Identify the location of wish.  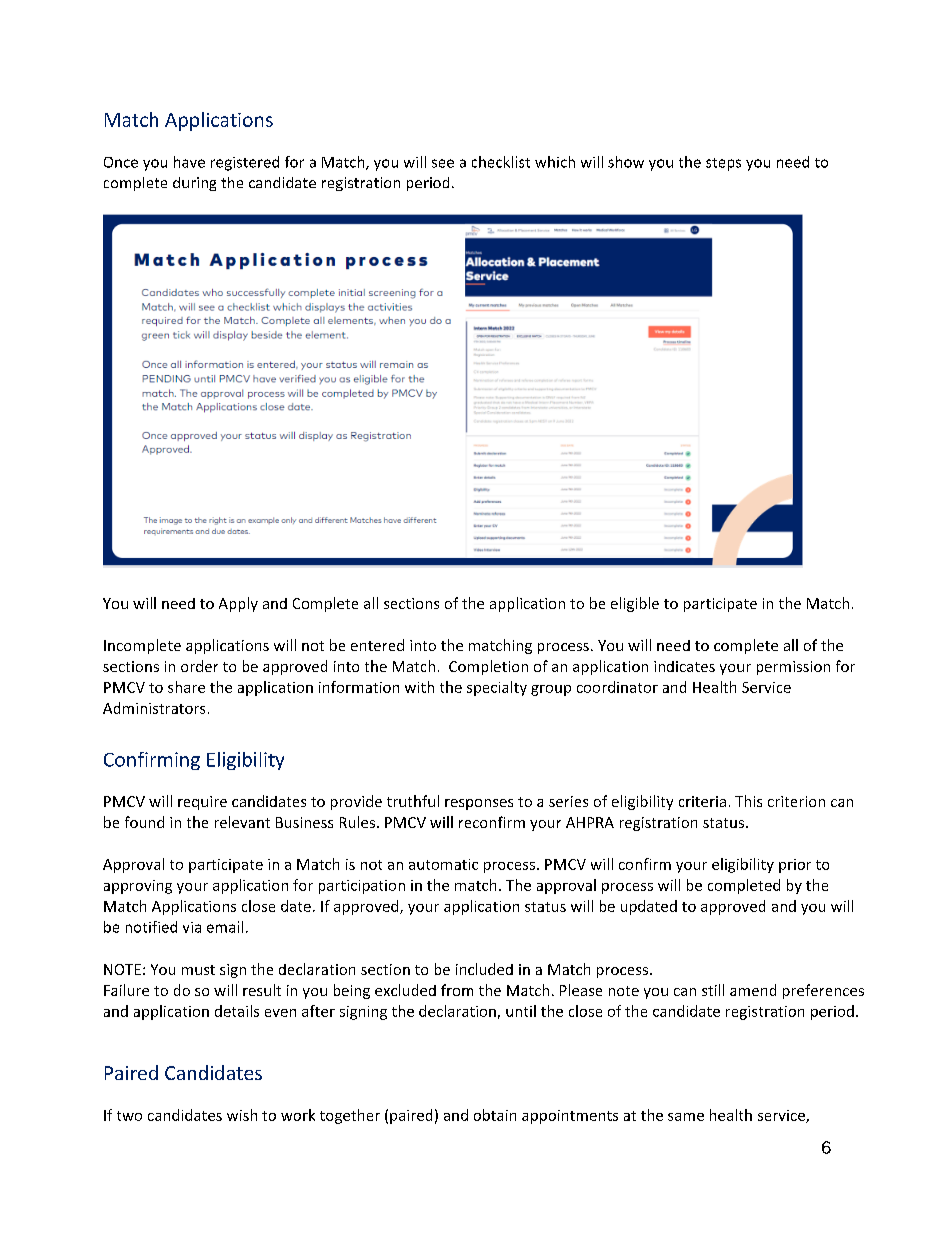
(242, 1115).
